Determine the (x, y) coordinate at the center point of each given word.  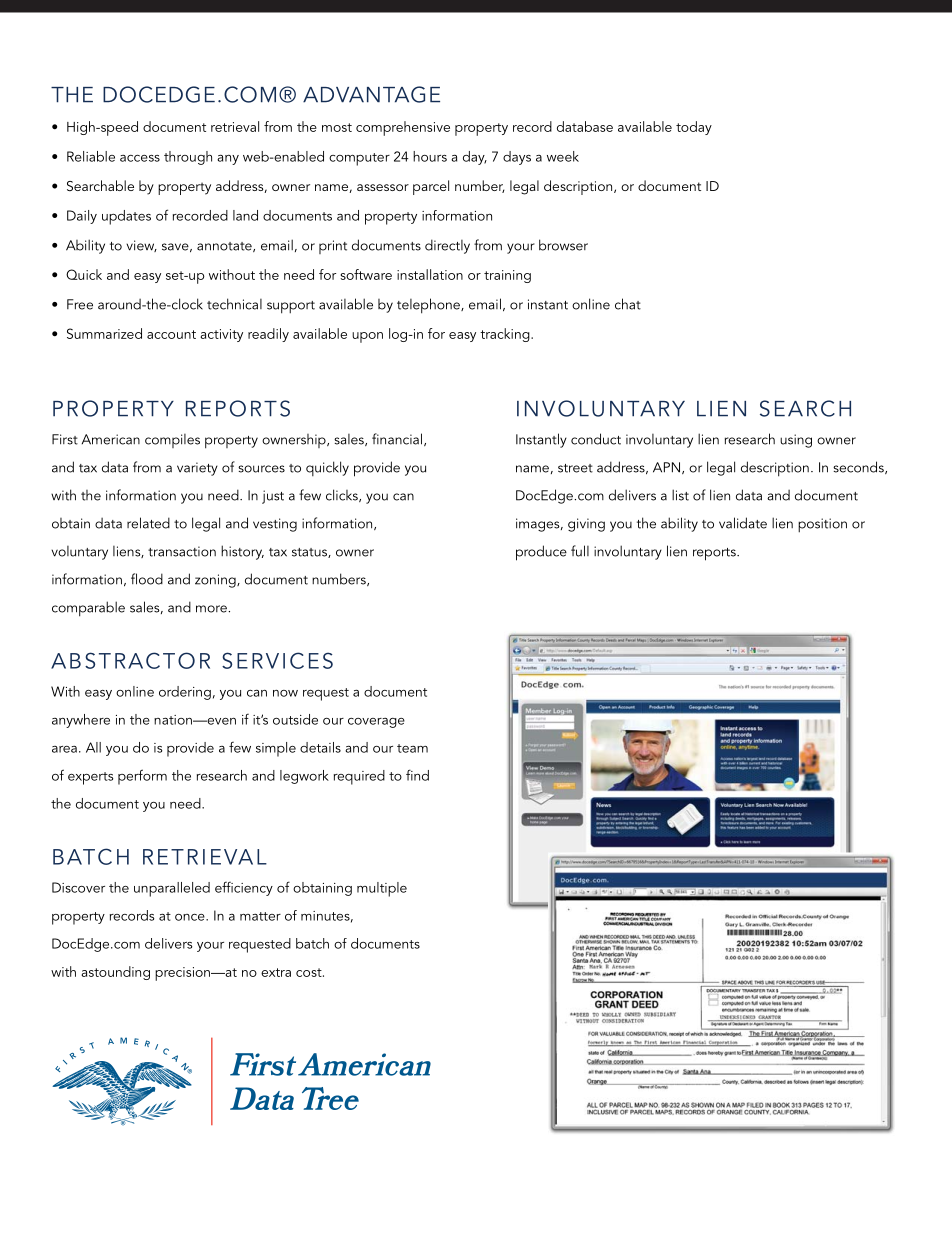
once (191, 917)
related (148, 523)
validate (743, 523)
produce (541, 553)
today (694, 128)
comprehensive (403, 128)
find (417, 775)
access (140, 158)
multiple (382, 889)
